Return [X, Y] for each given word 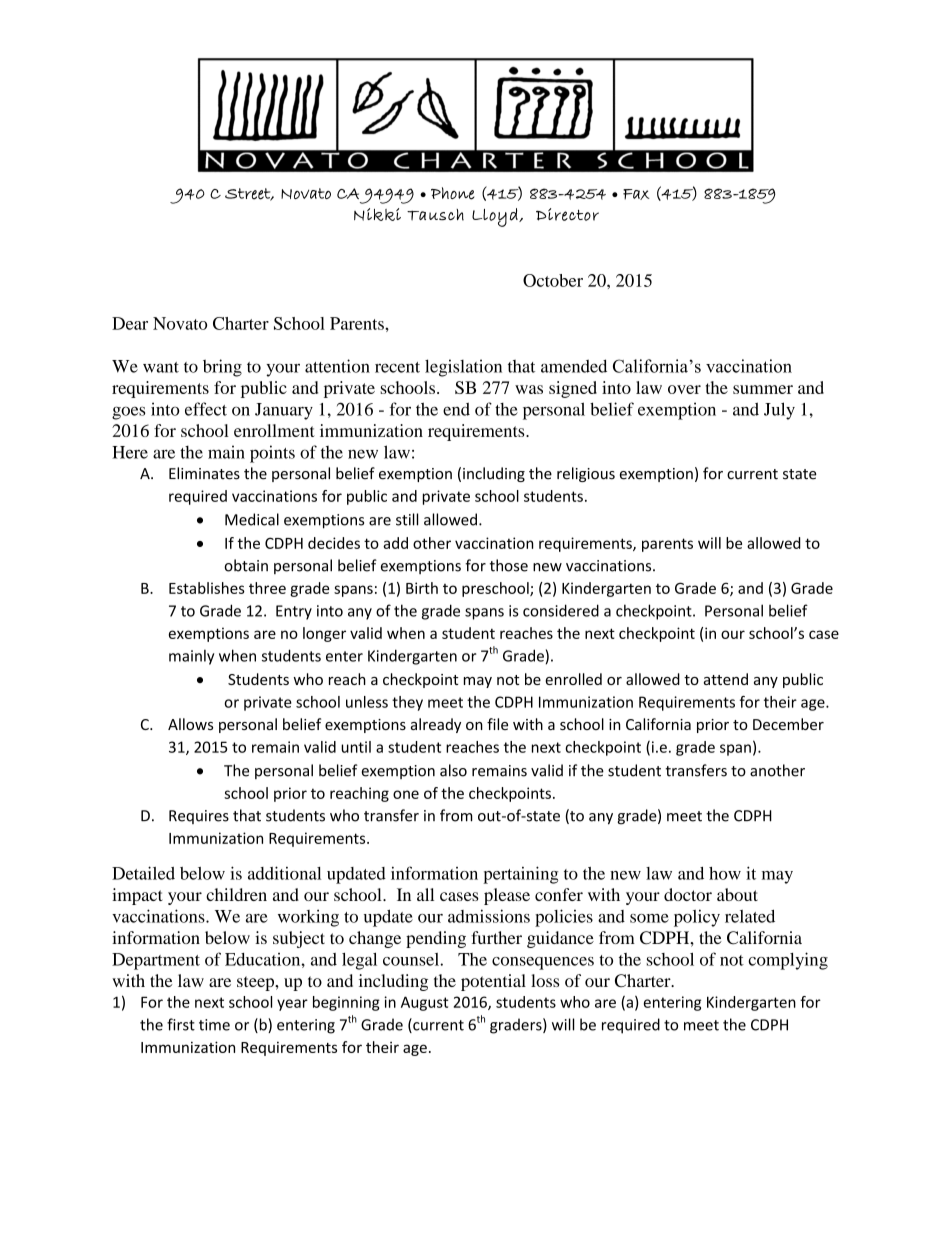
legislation [463, 368]
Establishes [207, 588]
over [684, 389]
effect [206, 409]
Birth [422, 588]
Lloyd [496, 217]
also [453, 770]
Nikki [377, 214]
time [214, 1025]
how [725, 873]
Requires [199, 817]
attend [726, 679]
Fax [636, 194]
